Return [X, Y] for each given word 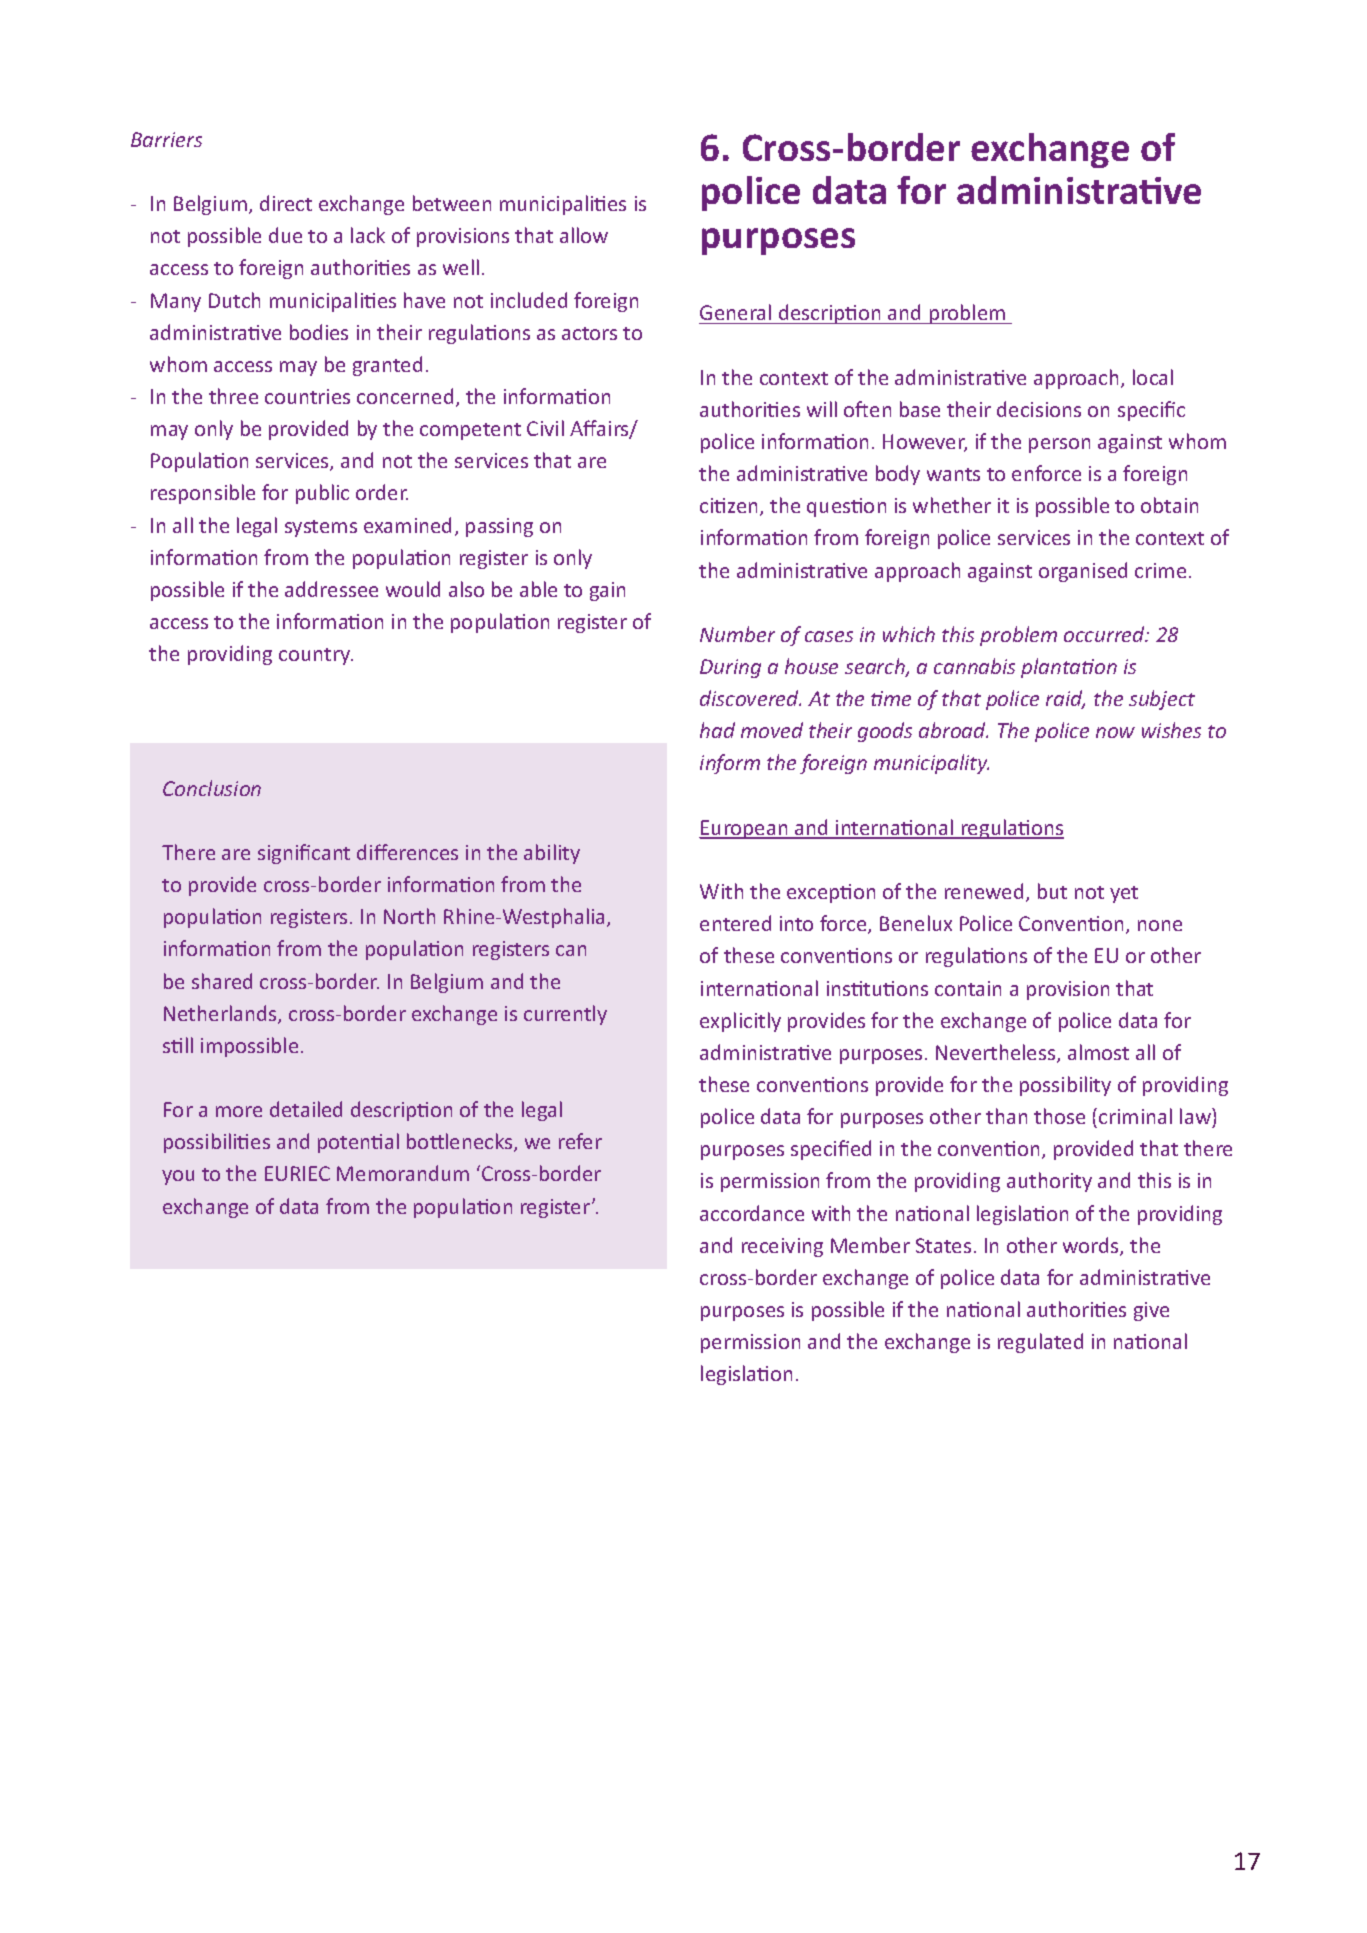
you [178, 1177]
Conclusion [212, 788]
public [322, 494]
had [717, 730]
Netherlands [221, 1014]
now [1115, 732]
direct [286, 203]
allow [584, 235]
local [1153, 377]
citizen [728, 505]
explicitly [740, 1022]
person [1059, 445]
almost [1098, 1052]
